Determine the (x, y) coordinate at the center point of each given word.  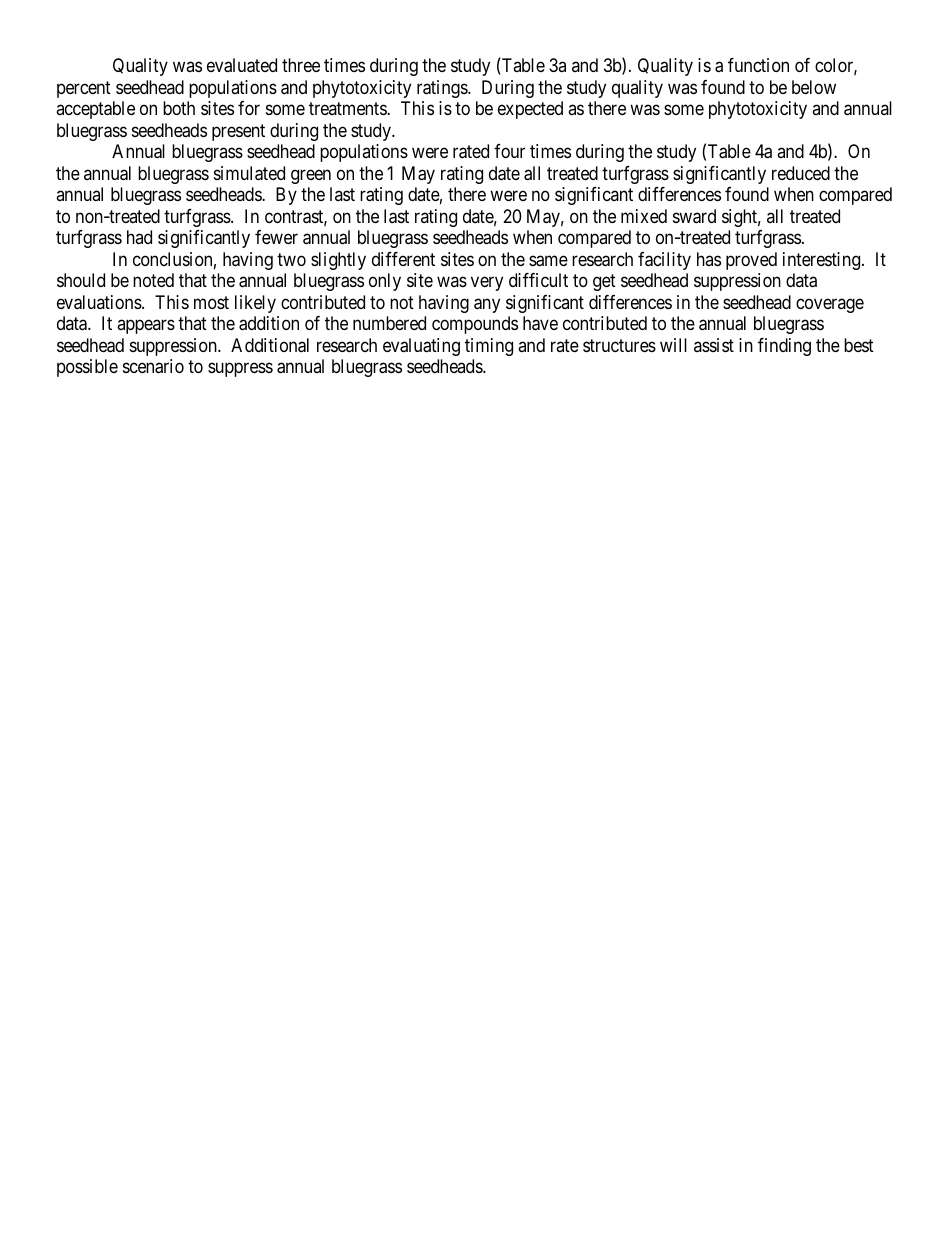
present (238, 132)
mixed (644, 216)
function (758, 65)
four (509, 151)
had (139, 237)
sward (694, 216)
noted (153, 280)
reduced (801, 173)
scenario (153, 366)
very (487, 284)
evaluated (242, 65)
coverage (830, 305)
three (301, 65)
